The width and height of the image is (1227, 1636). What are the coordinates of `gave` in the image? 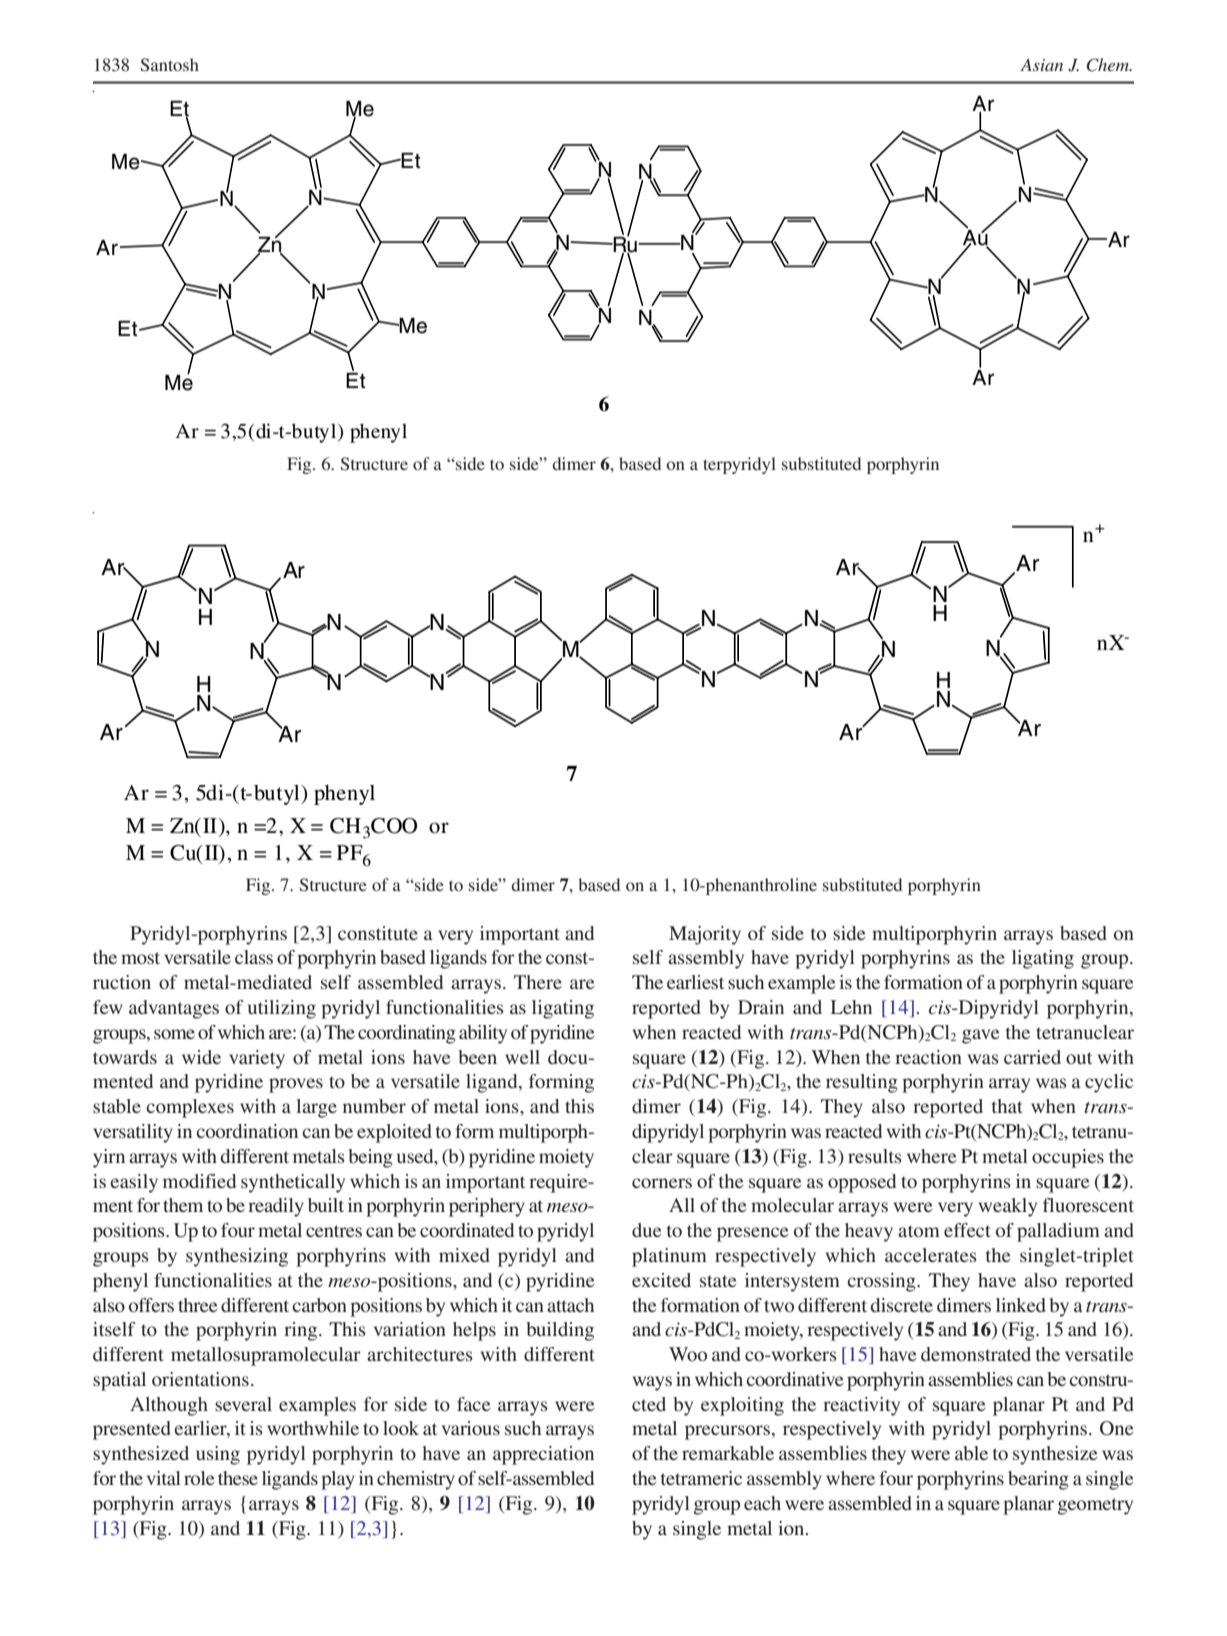 It's located at (980, 1036).
